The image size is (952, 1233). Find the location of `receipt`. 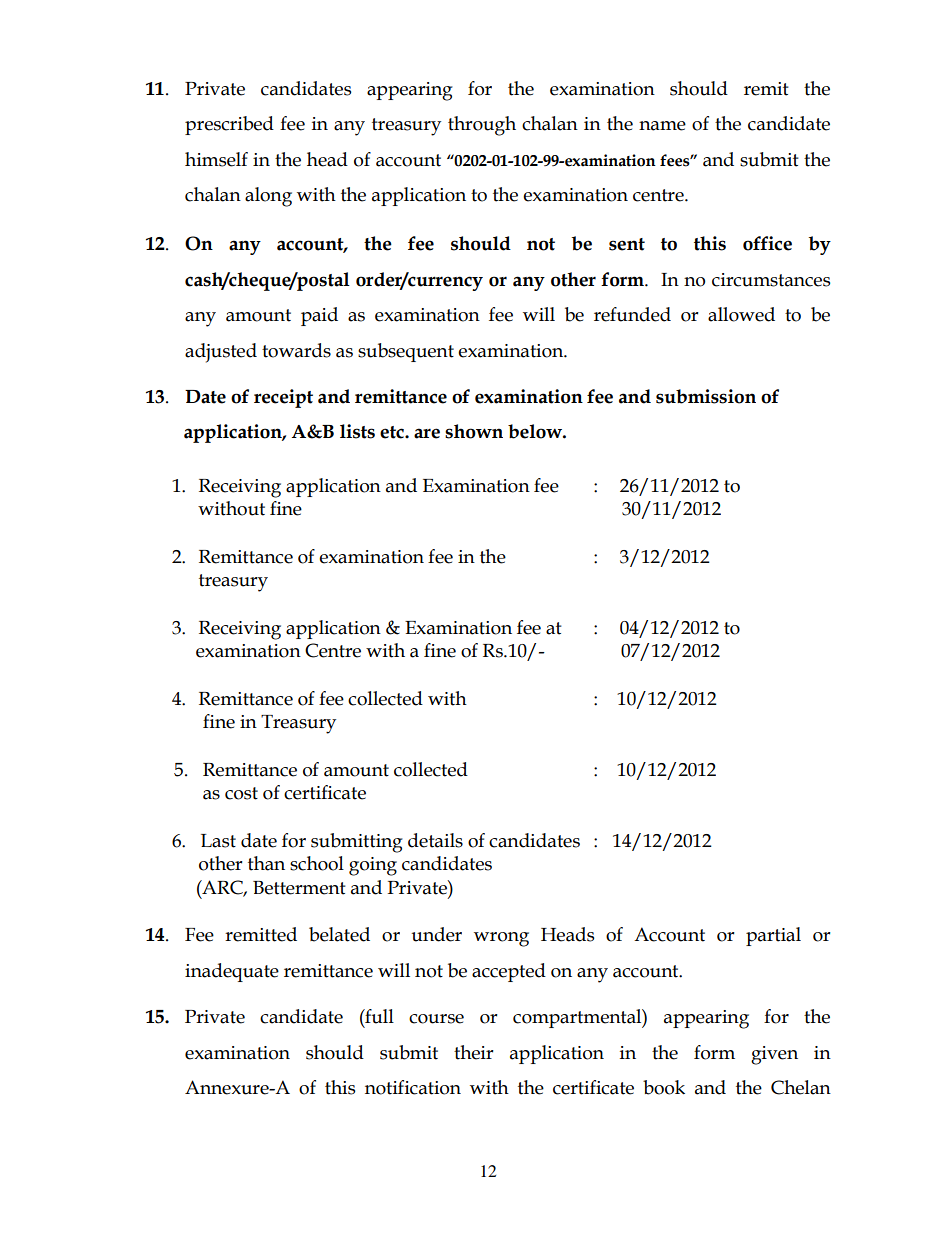

receipt is located at coordinates (283, 398).
